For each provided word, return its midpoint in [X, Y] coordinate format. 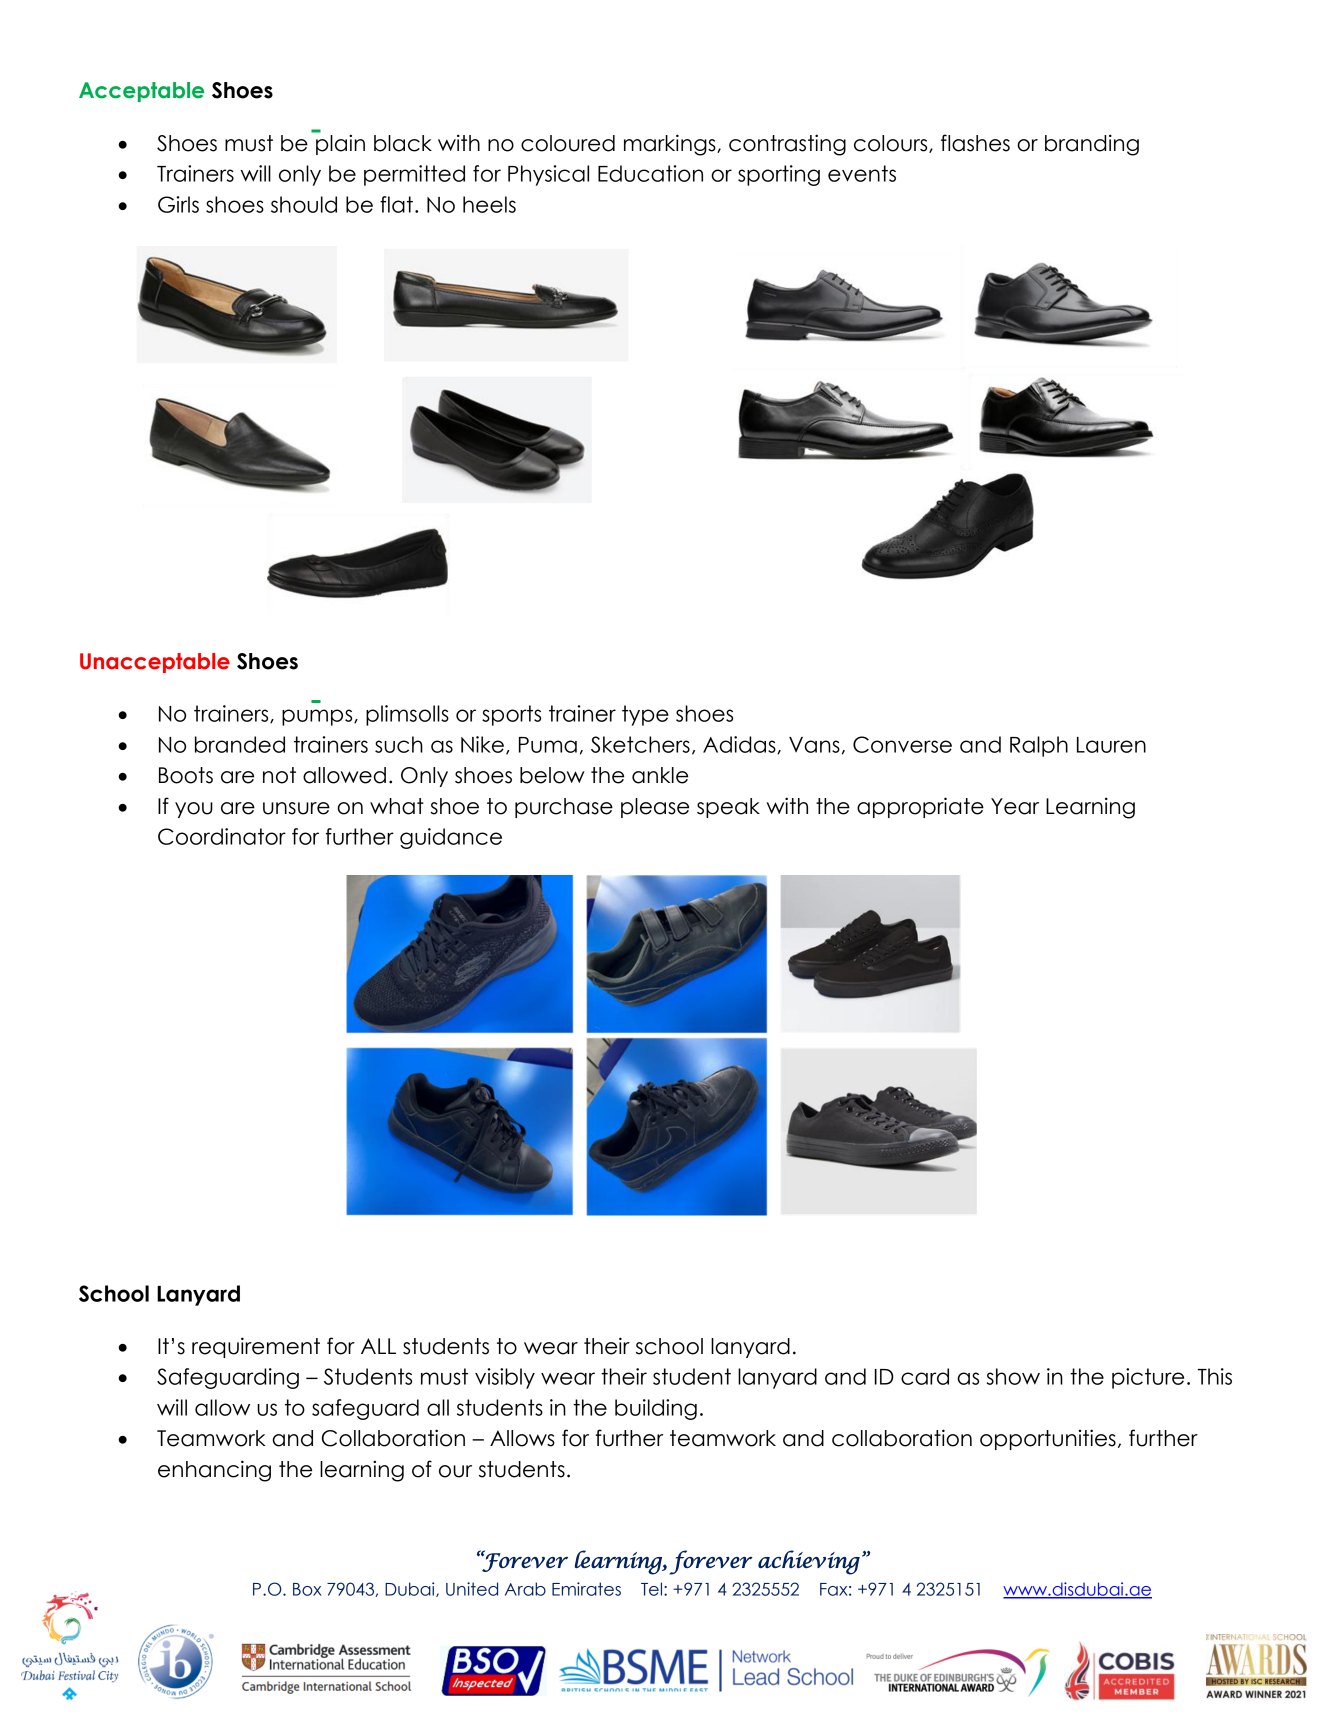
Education [650, 173]
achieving [809, 1562]
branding [1092, 145]
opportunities [1048, 1439]
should [304, 204]
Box [307, 1589]
